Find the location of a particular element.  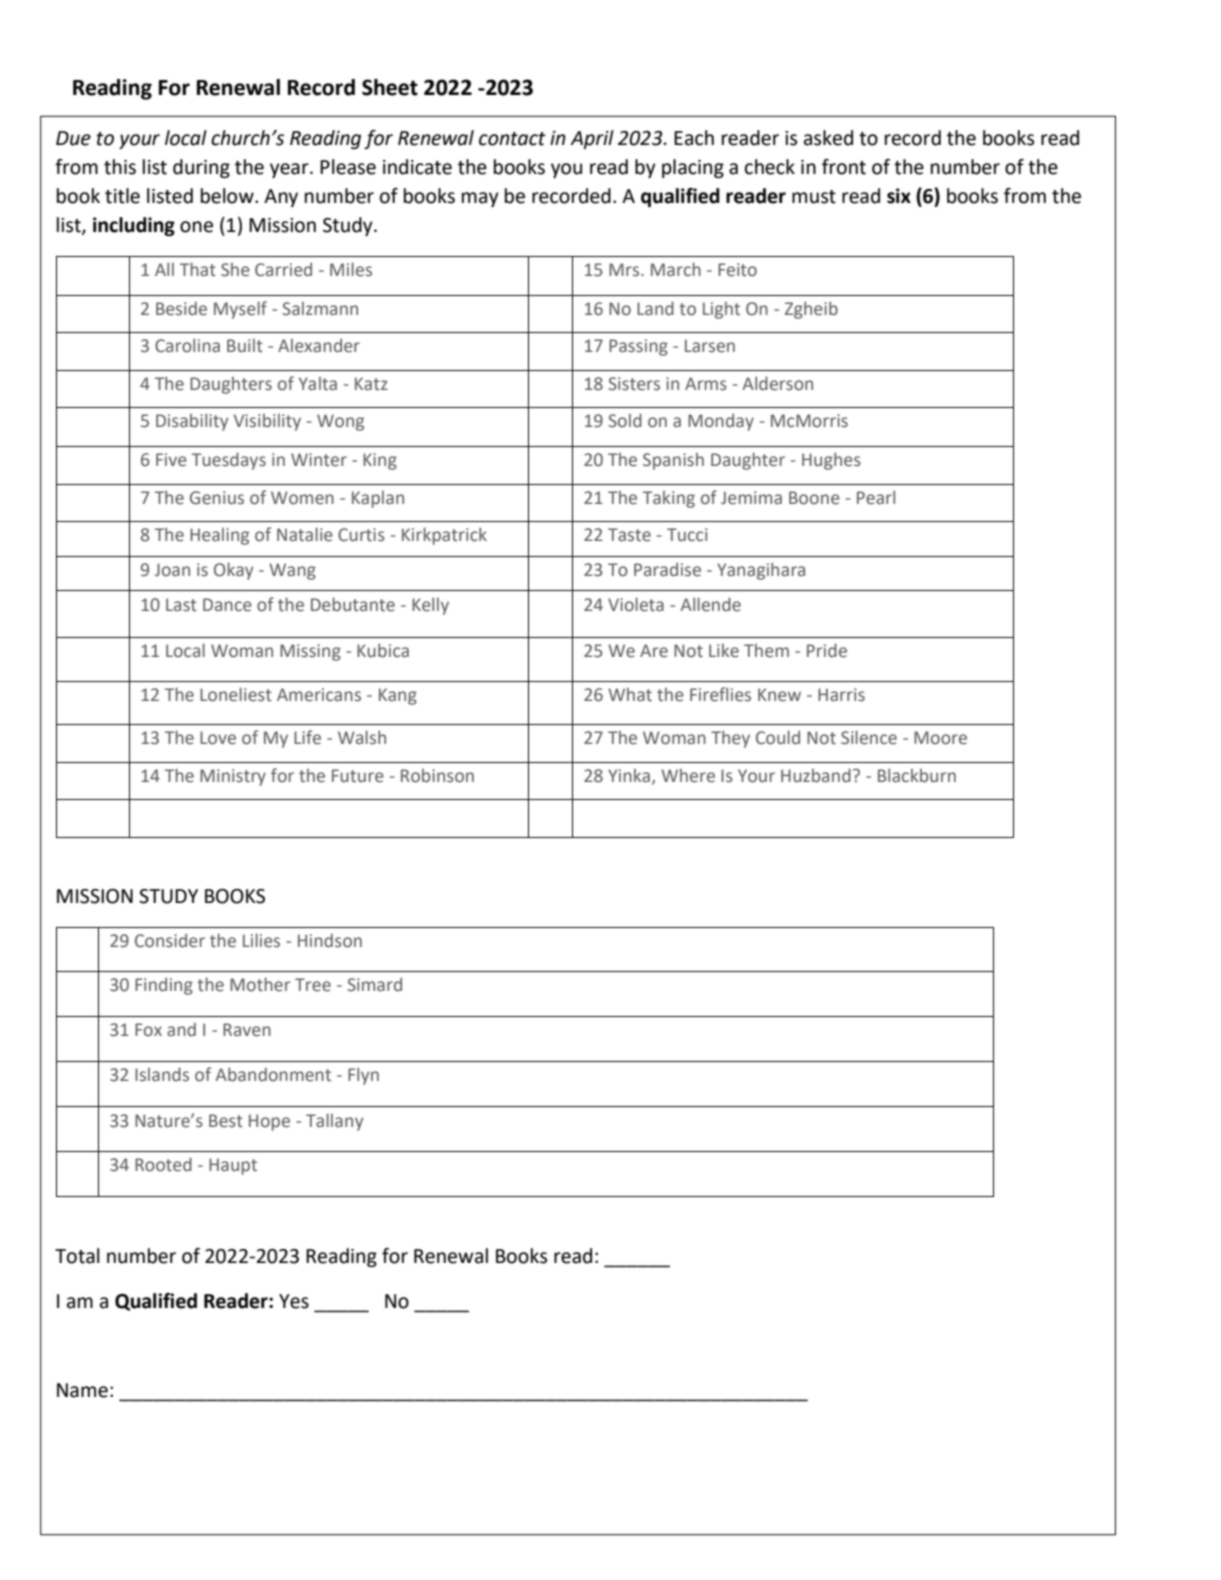

asked is located at coordinates (828, 138).
